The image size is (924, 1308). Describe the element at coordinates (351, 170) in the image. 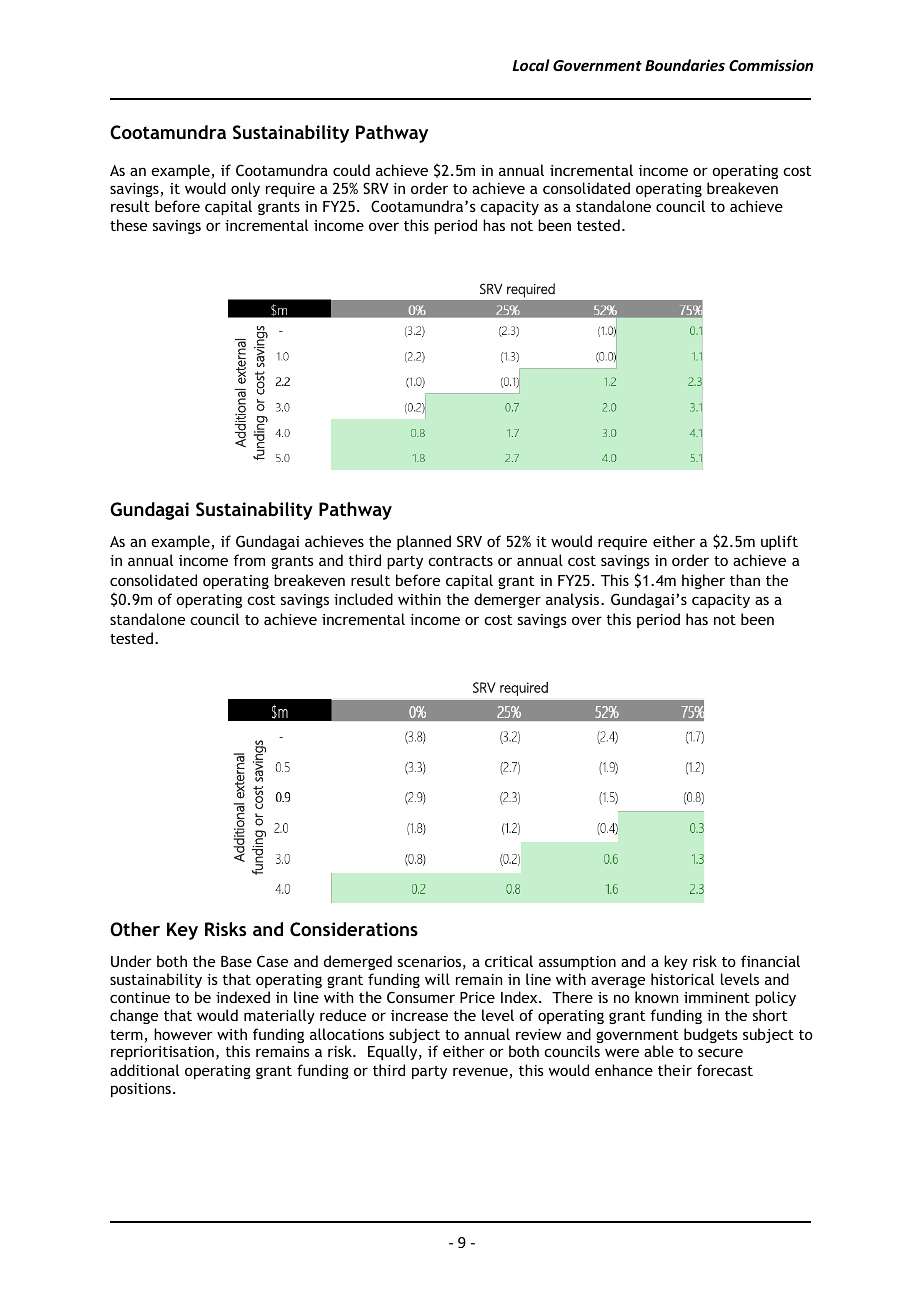

I see `could` at that location.
